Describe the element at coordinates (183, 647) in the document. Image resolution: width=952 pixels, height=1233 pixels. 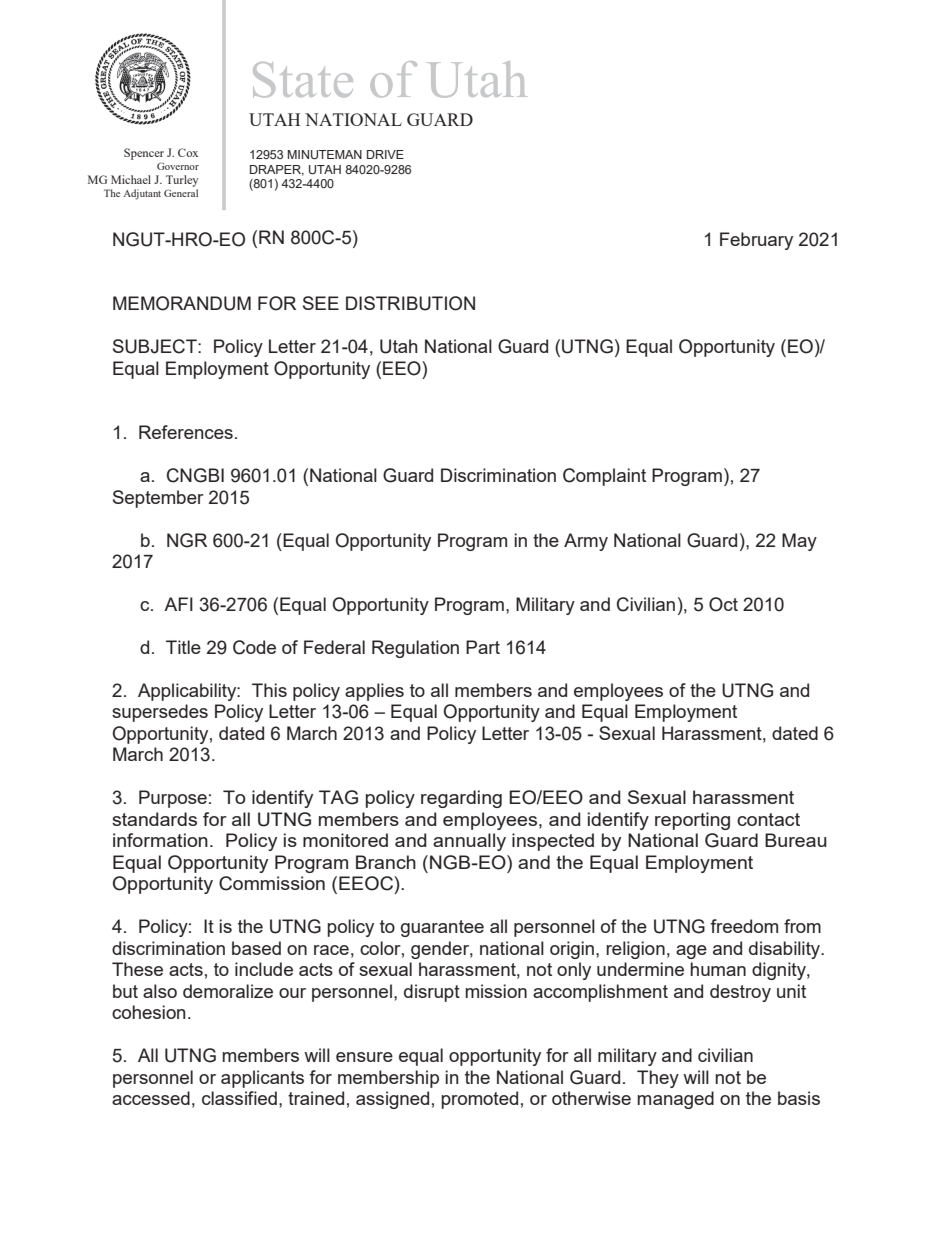
I see `Title` at that location.
